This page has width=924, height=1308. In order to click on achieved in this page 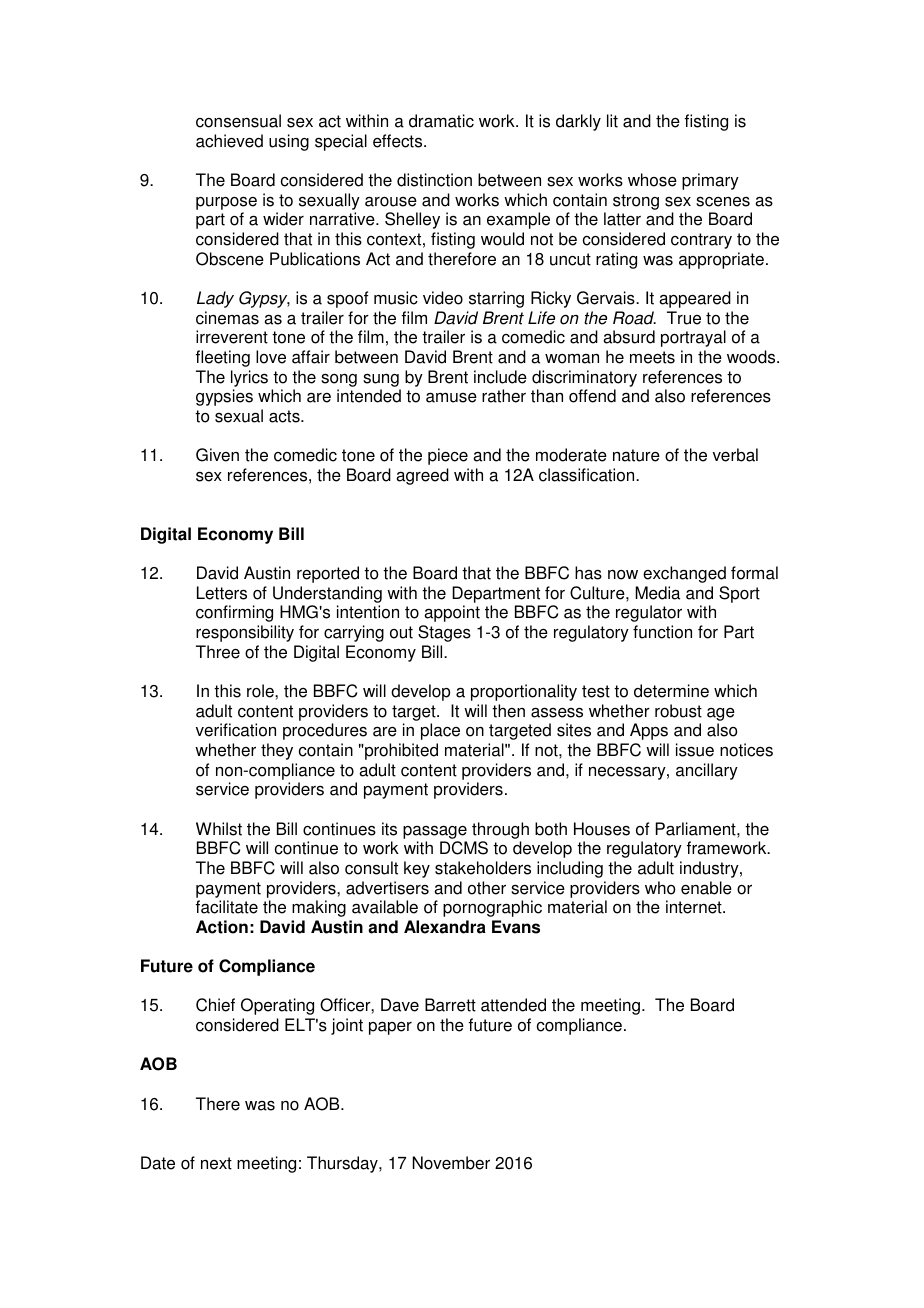, I will do `click(229, 141)`.
